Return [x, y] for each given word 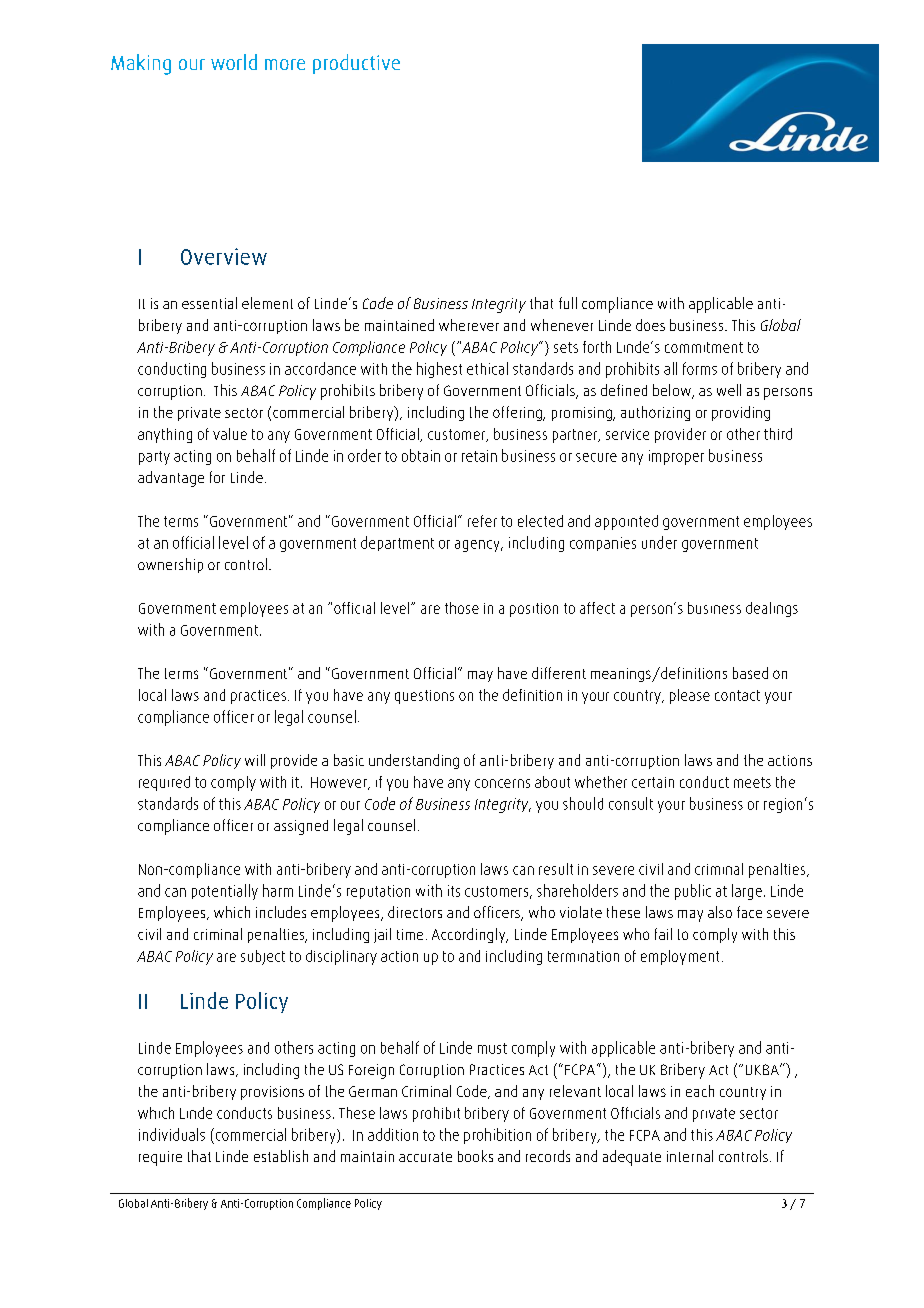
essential [209, 303]
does [650, 325]
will [255, 760]
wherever [469, 325]
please [690, 696]
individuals [172, 1134]
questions [424, 697]
